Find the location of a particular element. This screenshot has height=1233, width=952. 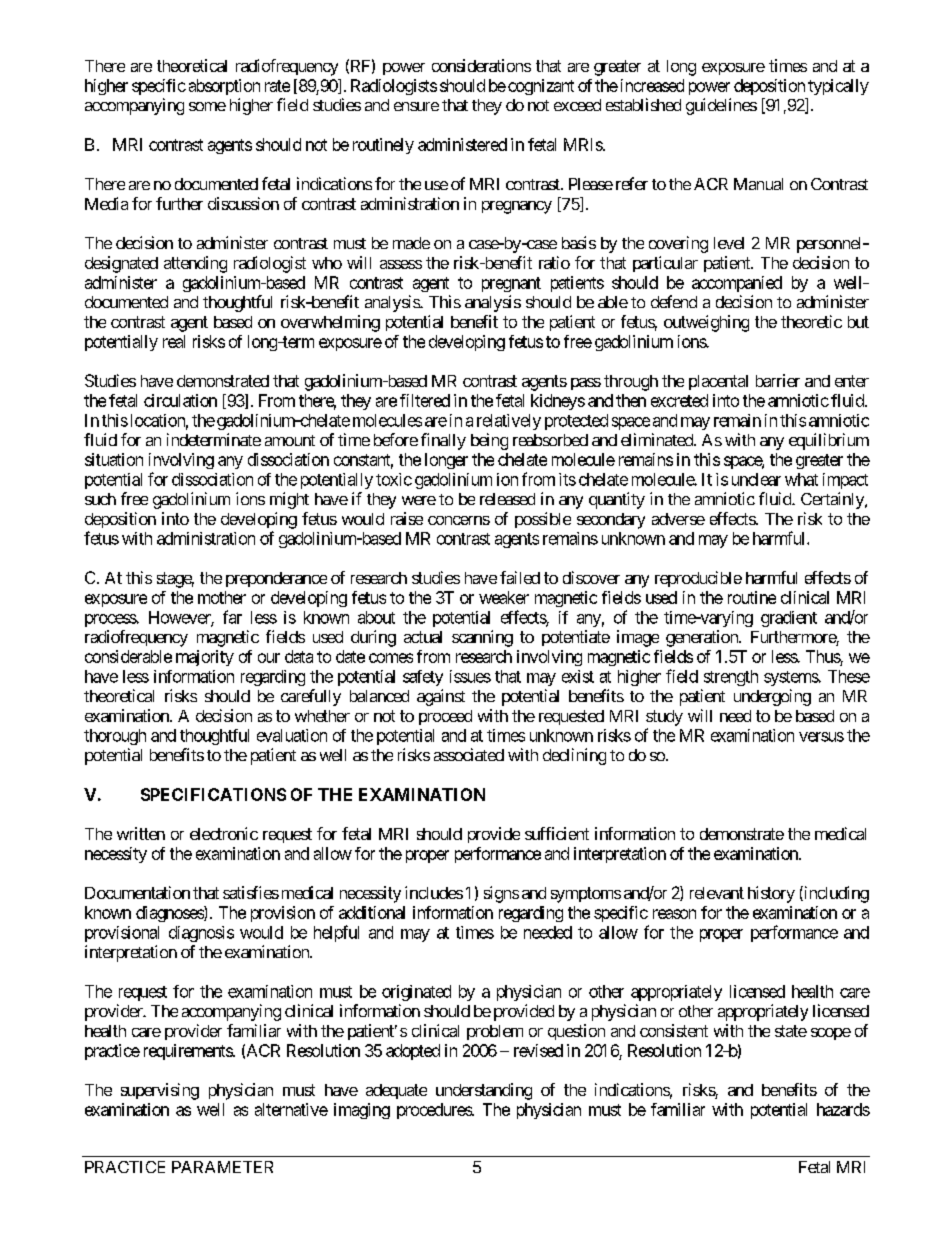

PARAMETER is located at coordinates (222, 1167).
